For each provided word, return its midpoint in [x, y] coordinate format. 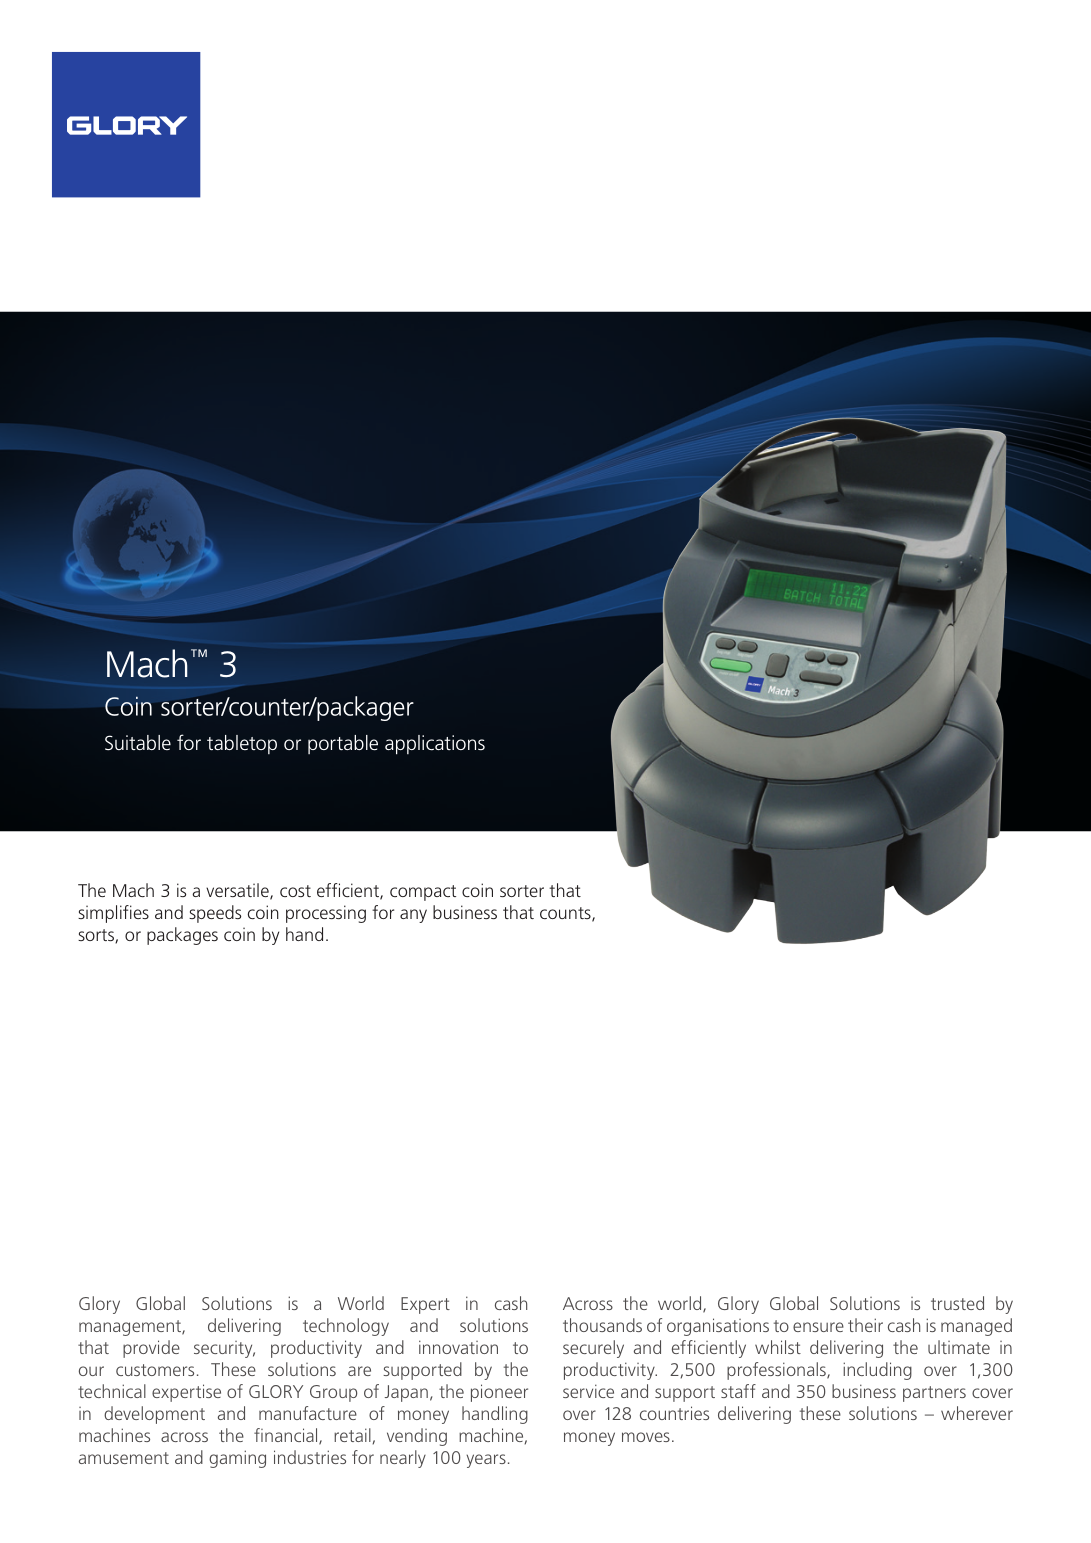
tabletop [242, 744]
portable [343, 744]
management [131, 1328]
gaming [237, 1459]
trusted [957, 1303]
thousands [602, 1325]
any [413, 916]
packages [182, 936]
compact [423, 893]
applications [435, 745]
